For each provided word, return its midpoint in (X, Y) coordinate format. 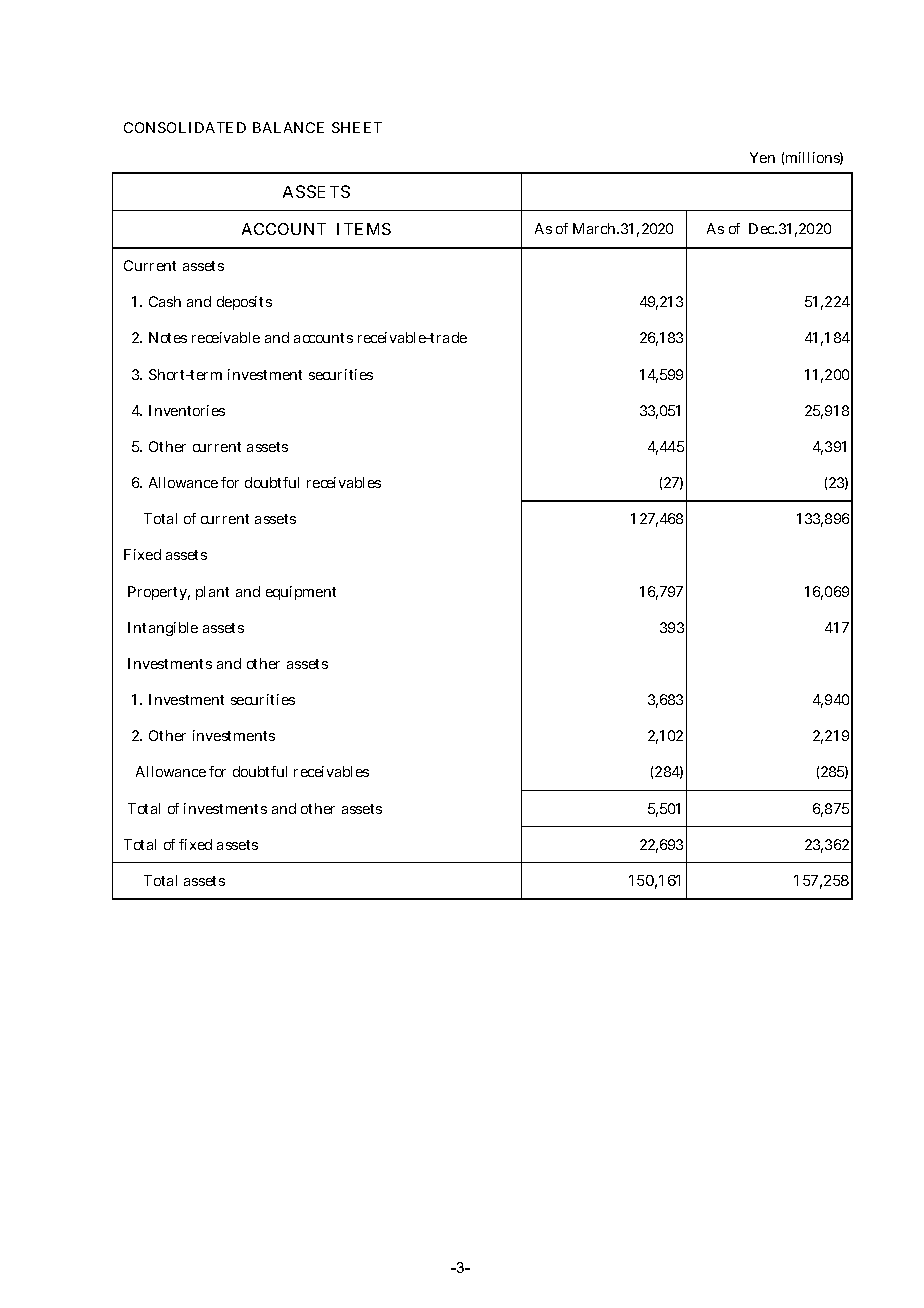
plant (212, 593)
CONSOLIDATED (185, 127)
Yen (762, 157)
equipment (301, 593)
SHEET (357, 127)
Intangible (163, 629)
